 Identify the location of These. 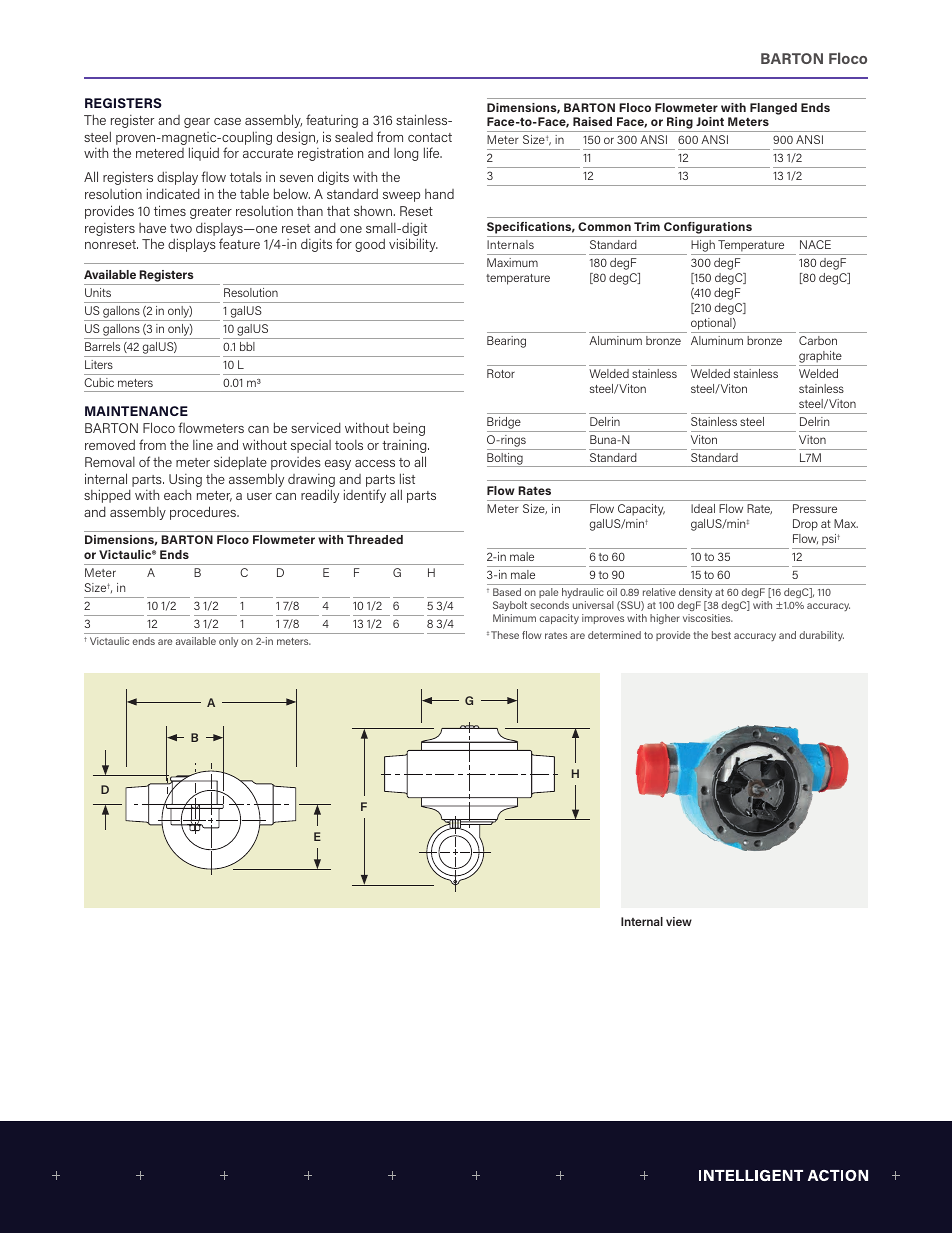
(505, 635).
